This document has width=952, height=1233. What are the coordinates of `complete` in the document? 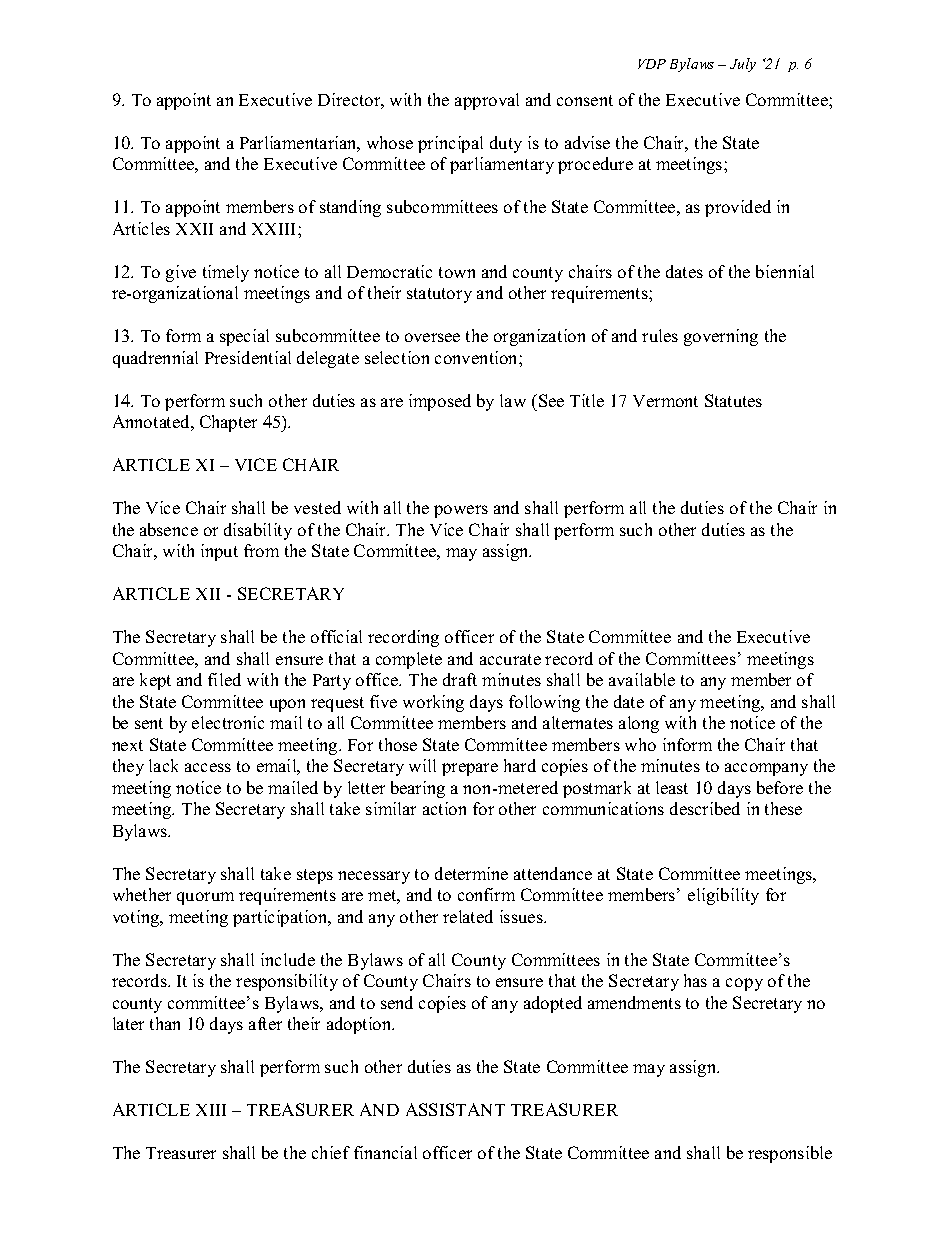 It's located at (409, 660).
